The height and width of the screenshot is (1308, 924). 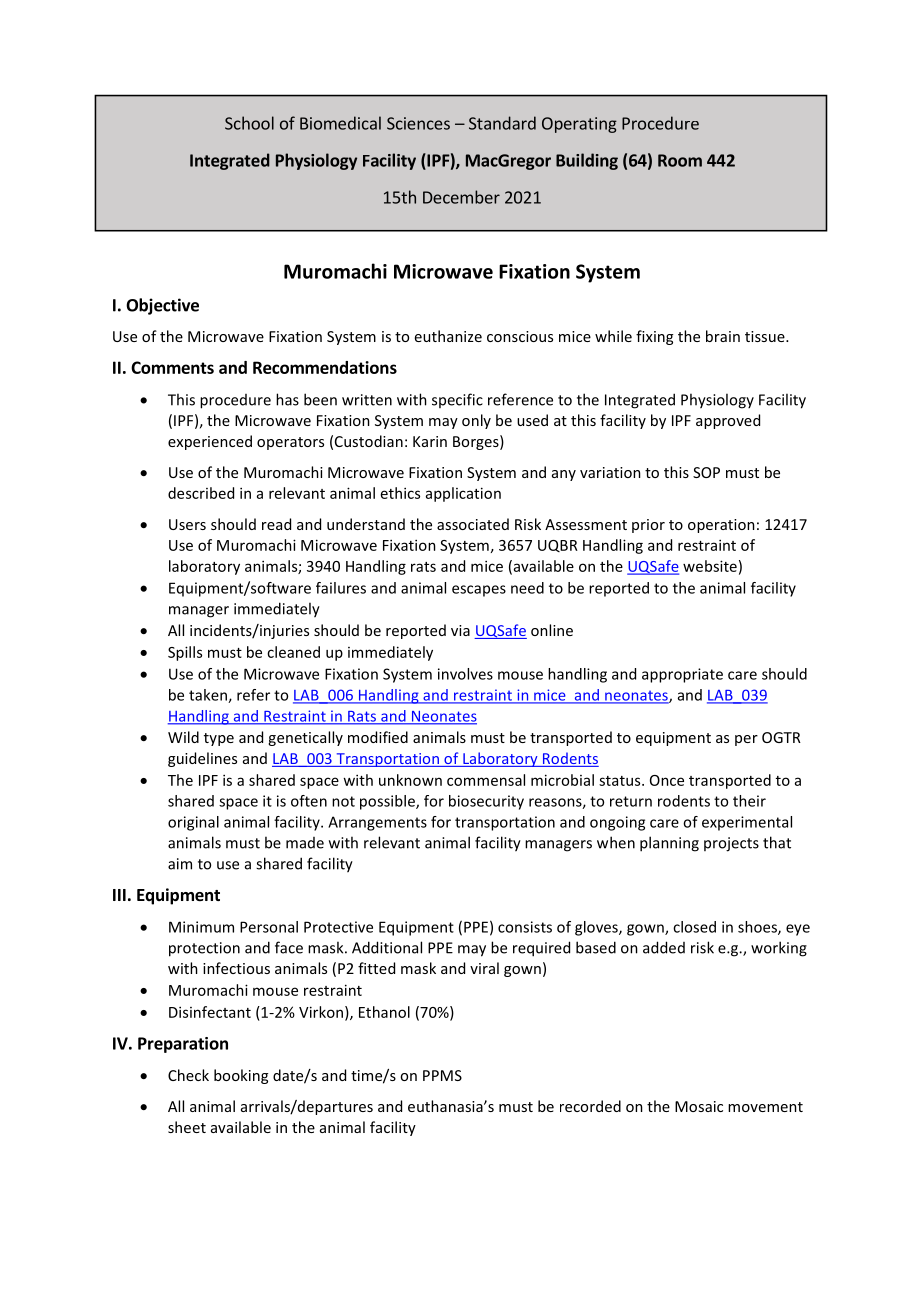 I want to click on recorded, so click(x=590, y=1106).
